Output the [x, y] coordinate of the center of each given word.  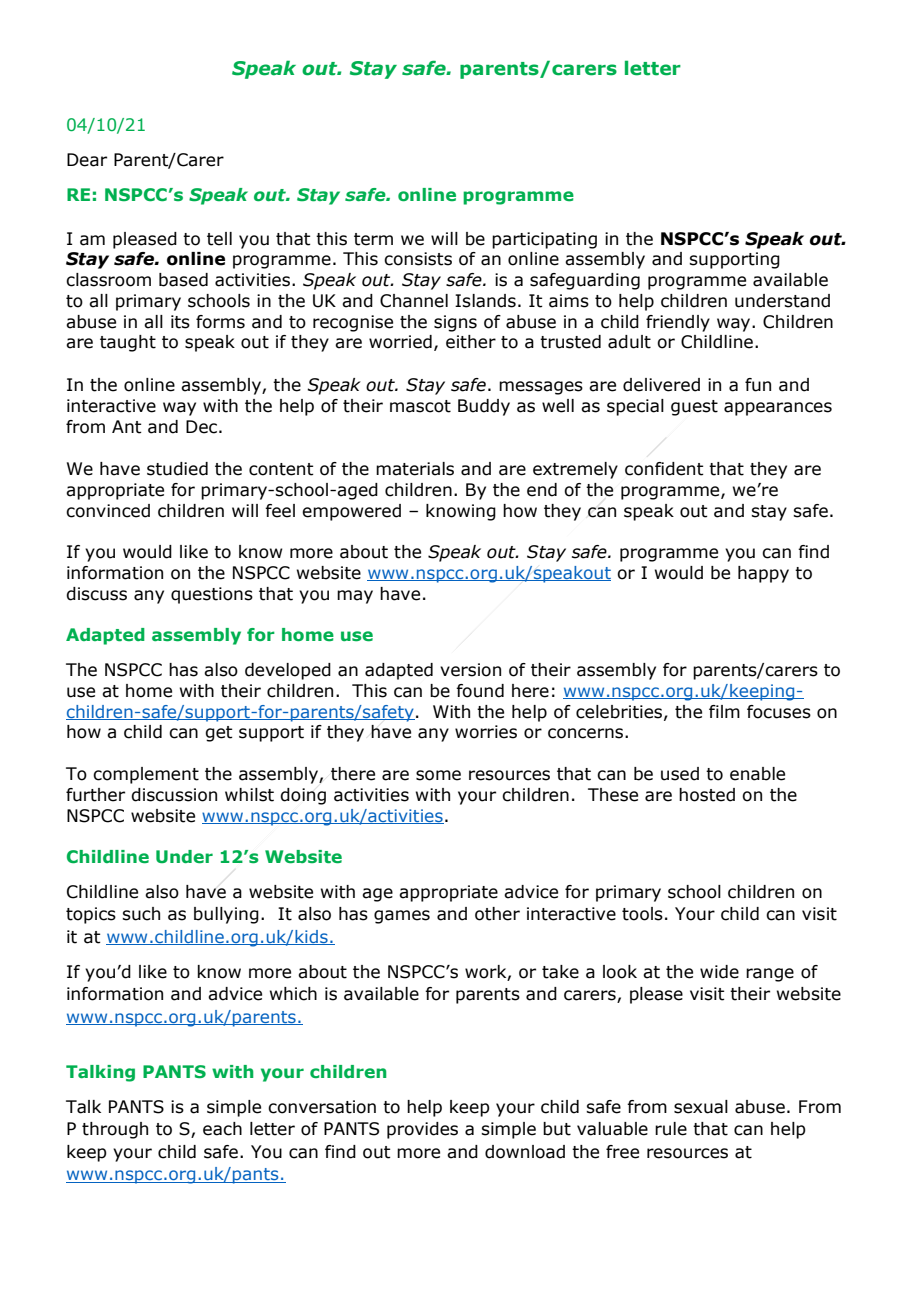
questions [212, 595]
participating [544, 240]
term [373, 239]
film [724, 711]
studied [177, 469]
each [222, 1129]
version [470, 670]
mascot [420, 406]
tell [219, 239]
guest [694, 408]
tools [642, 914]
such [141, 914]
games [402, 917]
